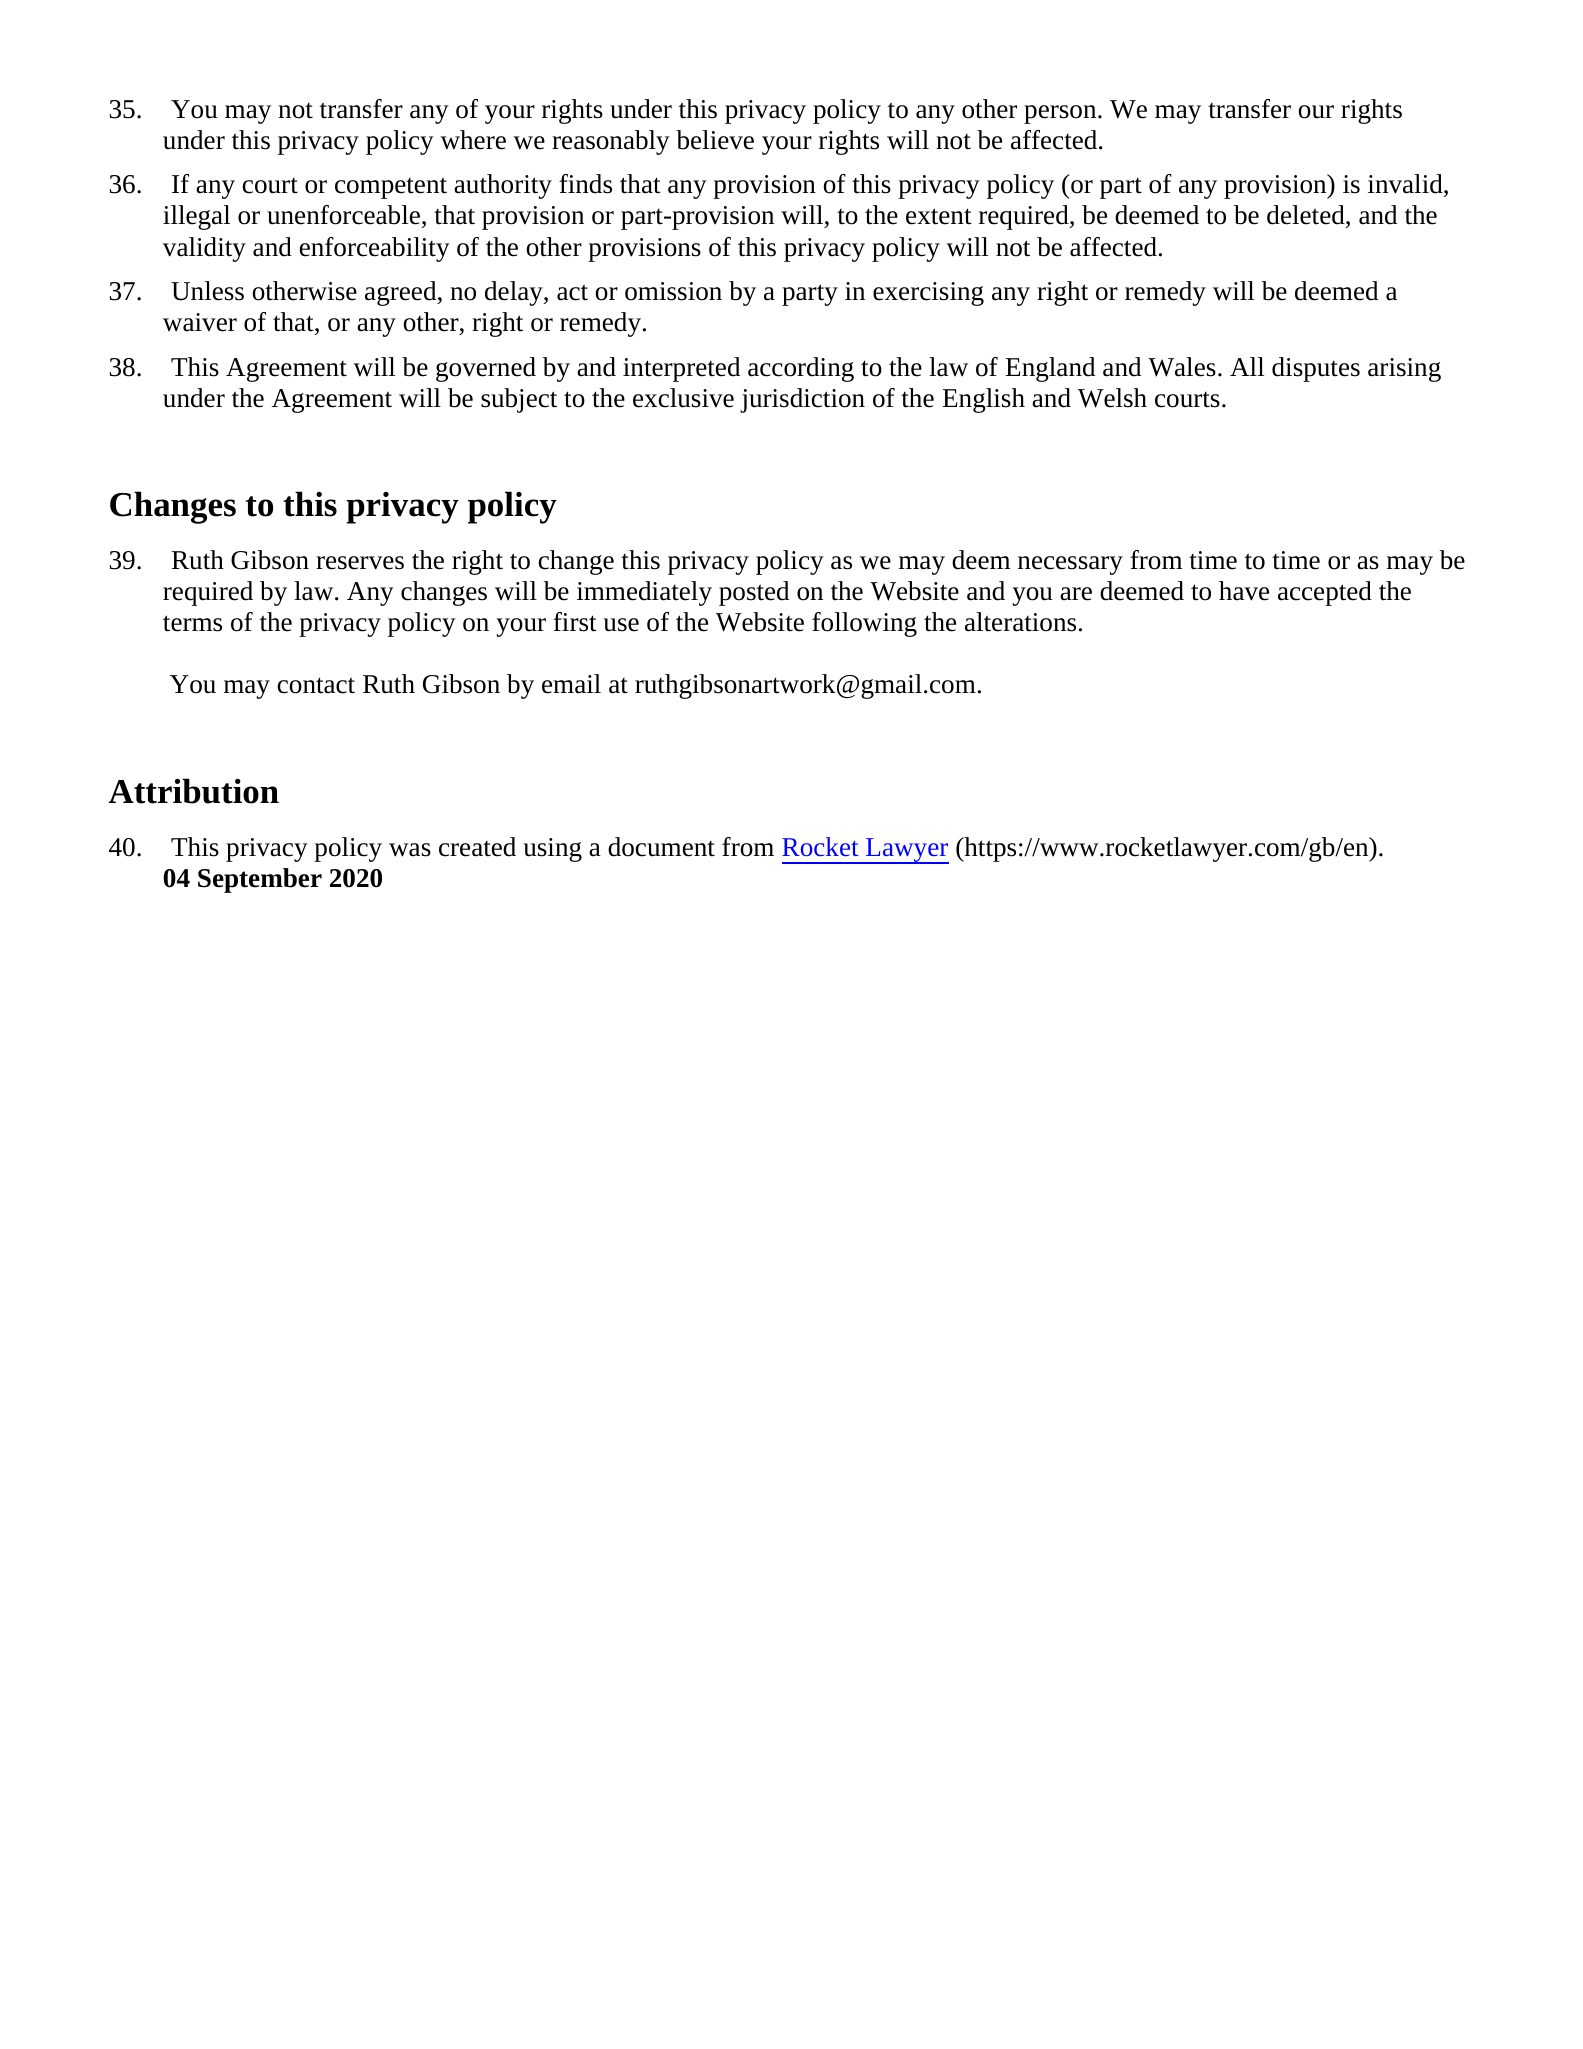 The height and width of the image is (2049, 1583). I want to click on believe, so click(715, 140).
